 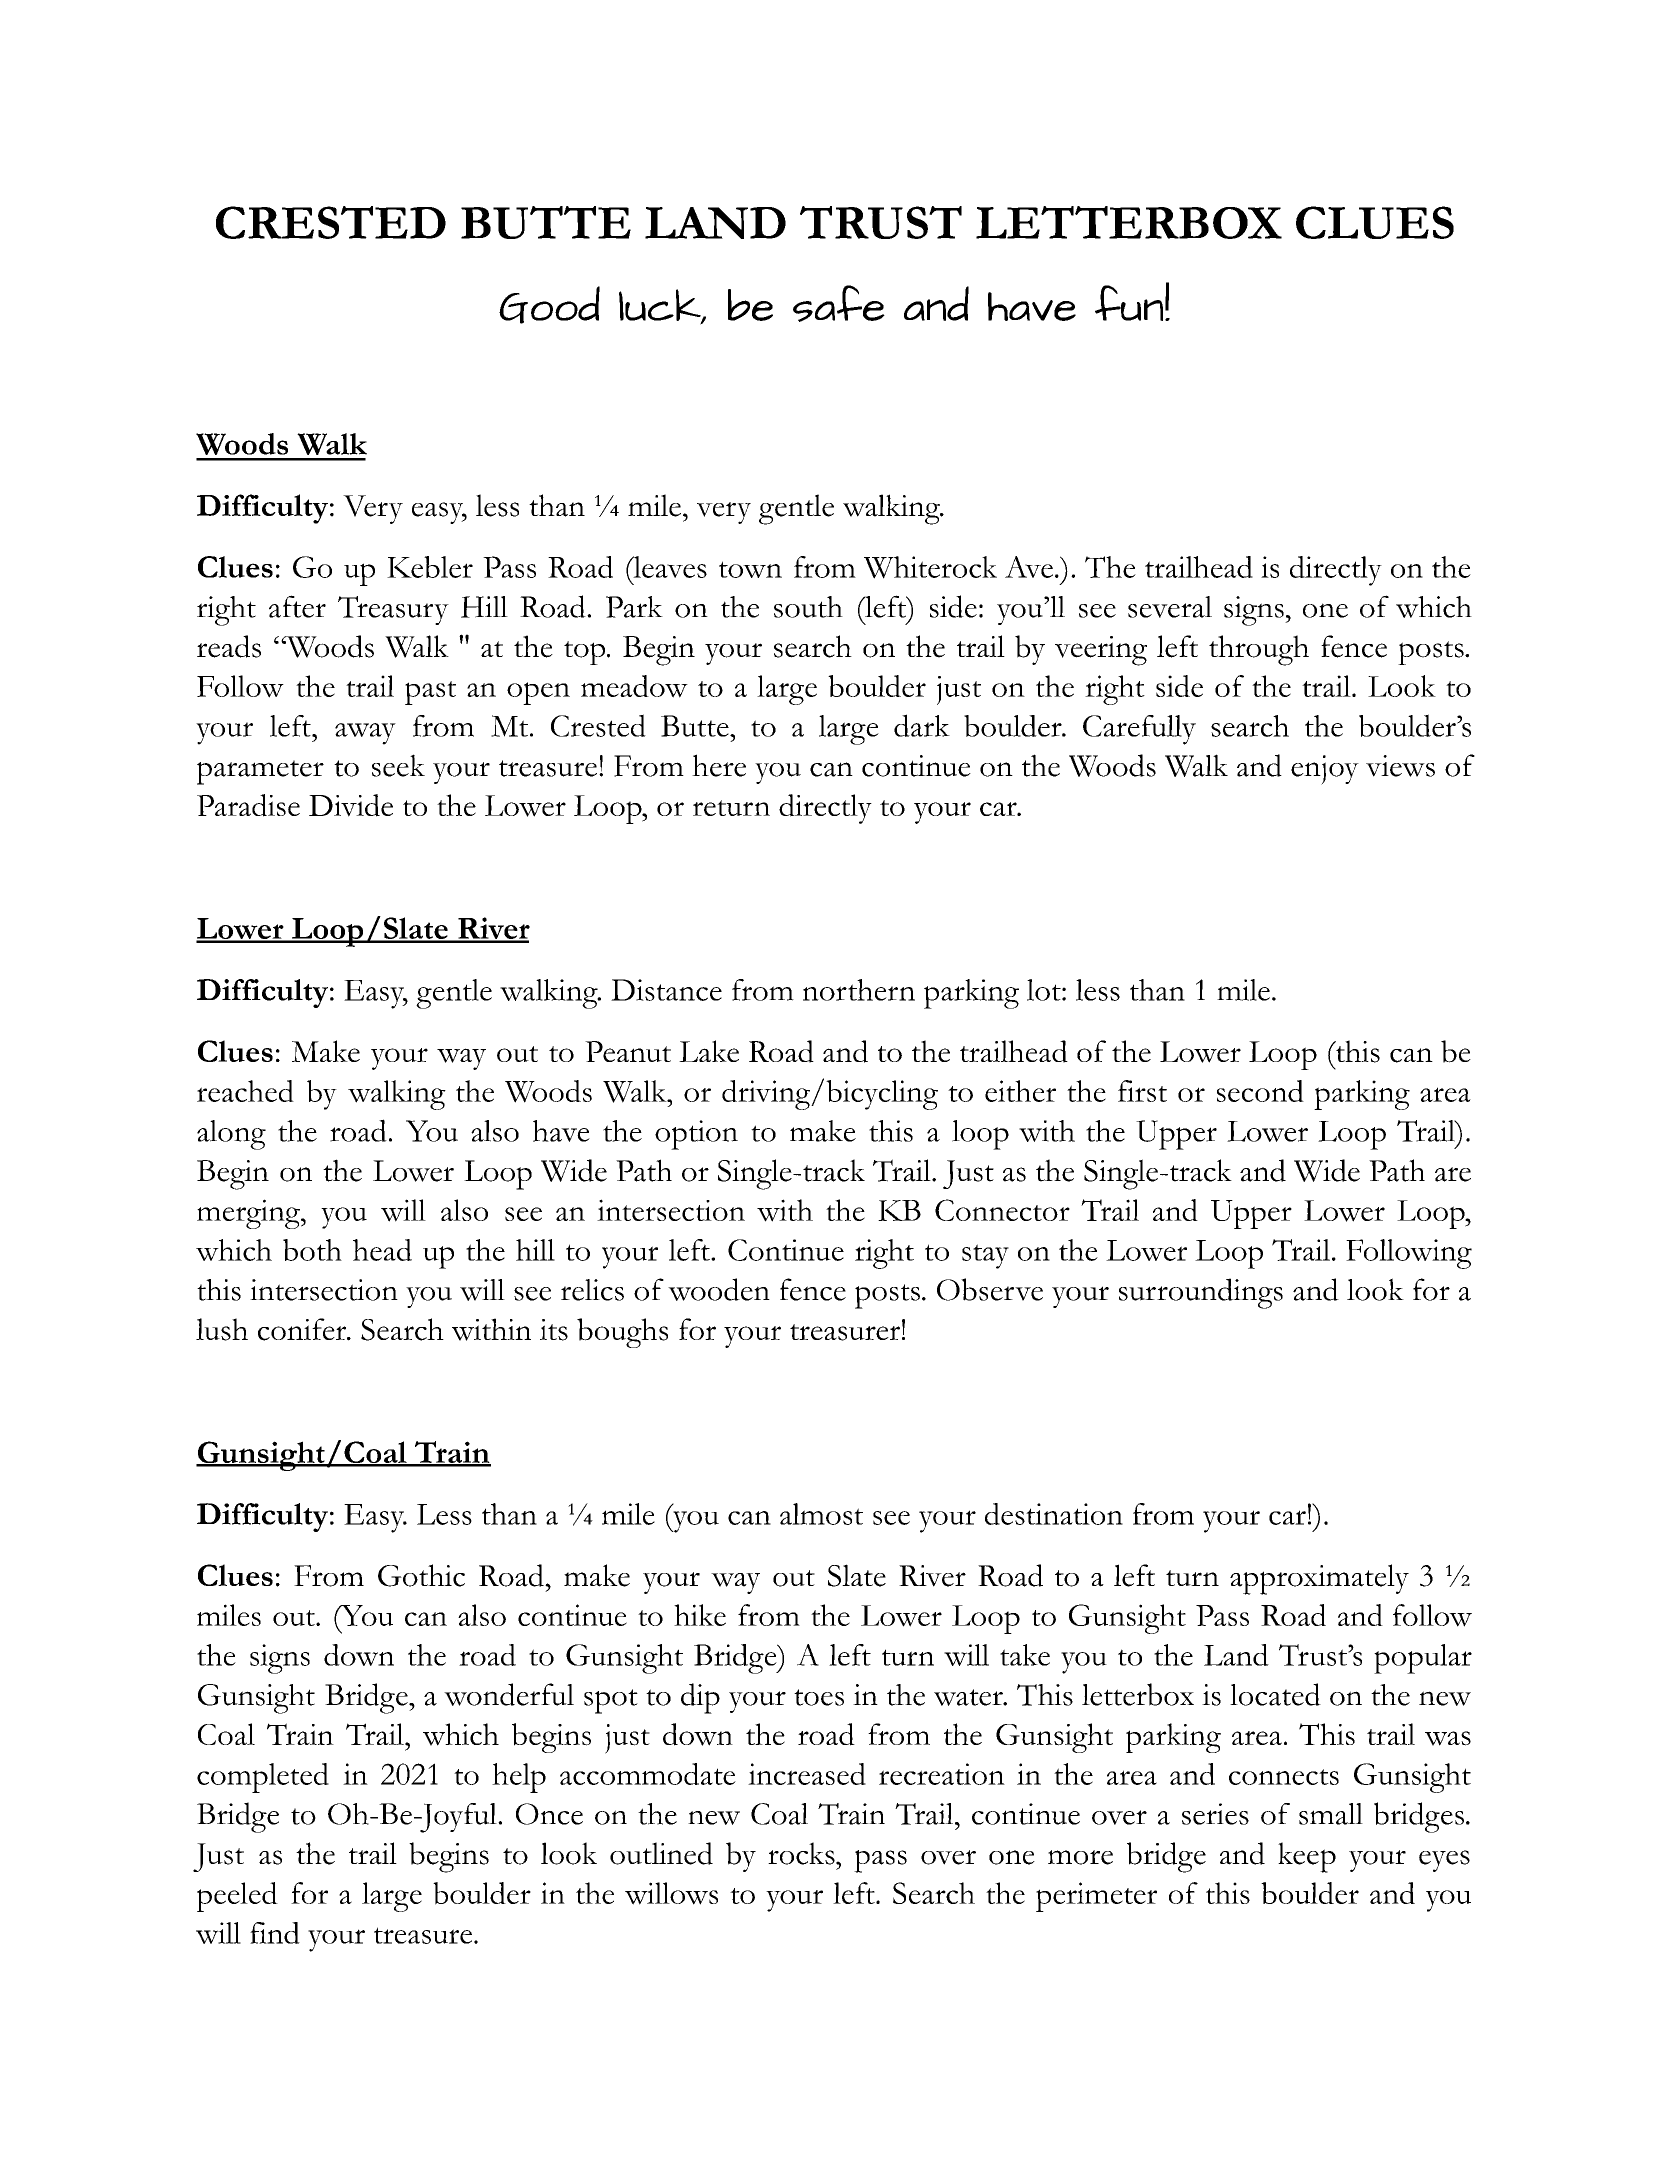 What do you see at coordinates (549, 305) in the screenshot?
I see `Good` at bounding box center [549, 305].
